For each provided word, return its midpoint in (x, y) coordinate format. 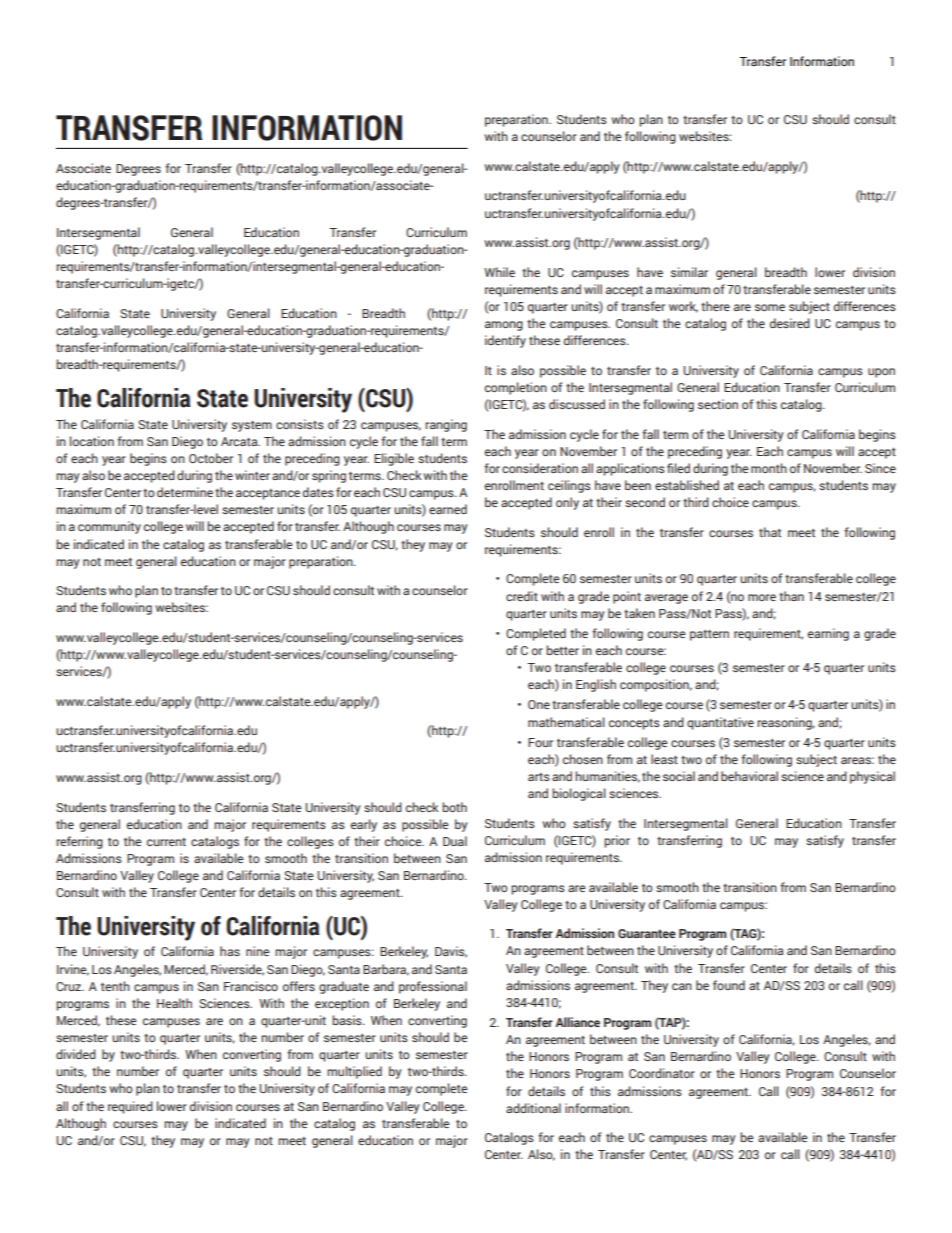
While (499, 272)
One (539, 704)
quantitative (720, 723)
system (252, 426)
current (166, 842)
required (130, 1107)
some (770, 307)
